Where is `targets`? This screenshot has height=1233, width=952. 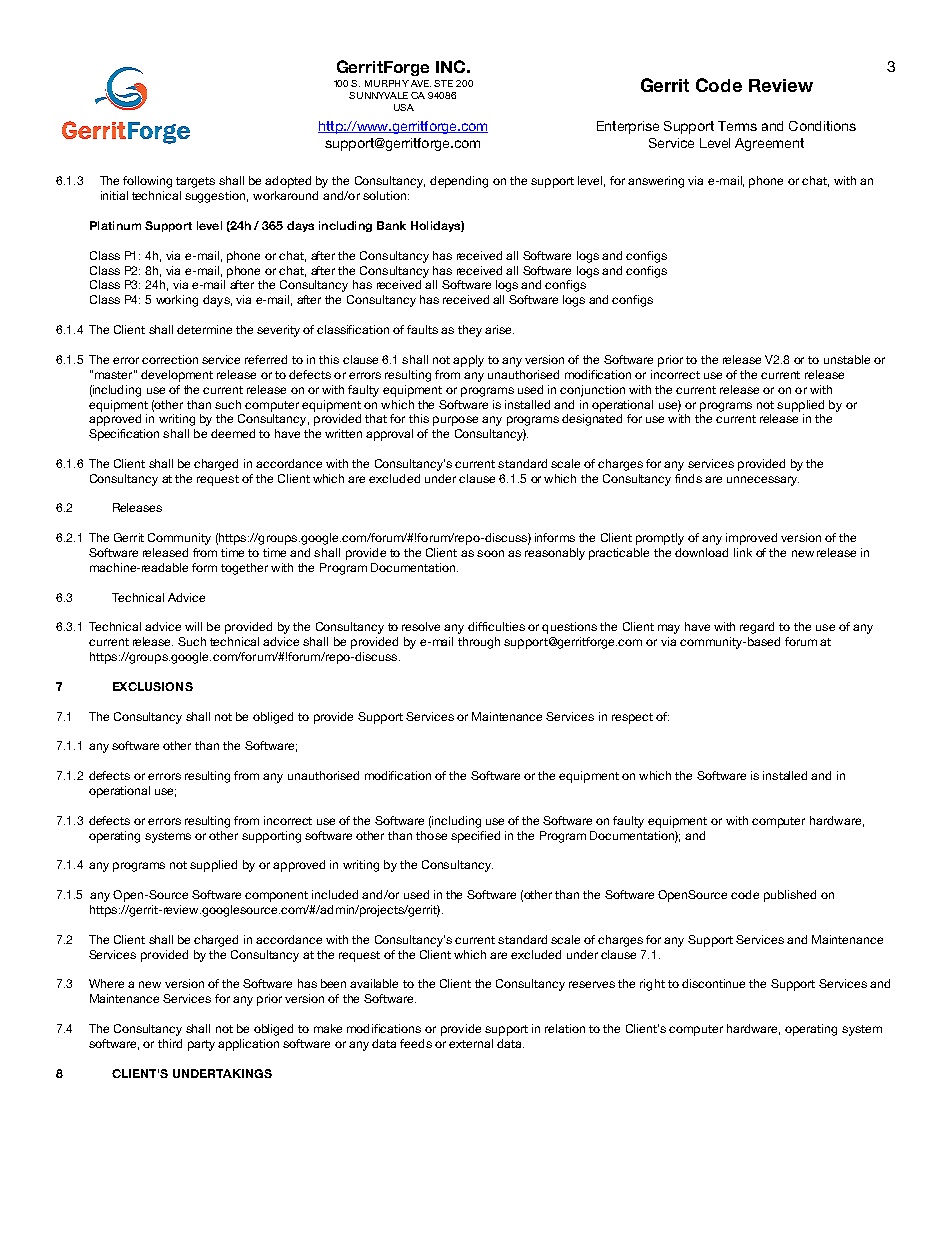 targets is located at coordinates (195, 182).
